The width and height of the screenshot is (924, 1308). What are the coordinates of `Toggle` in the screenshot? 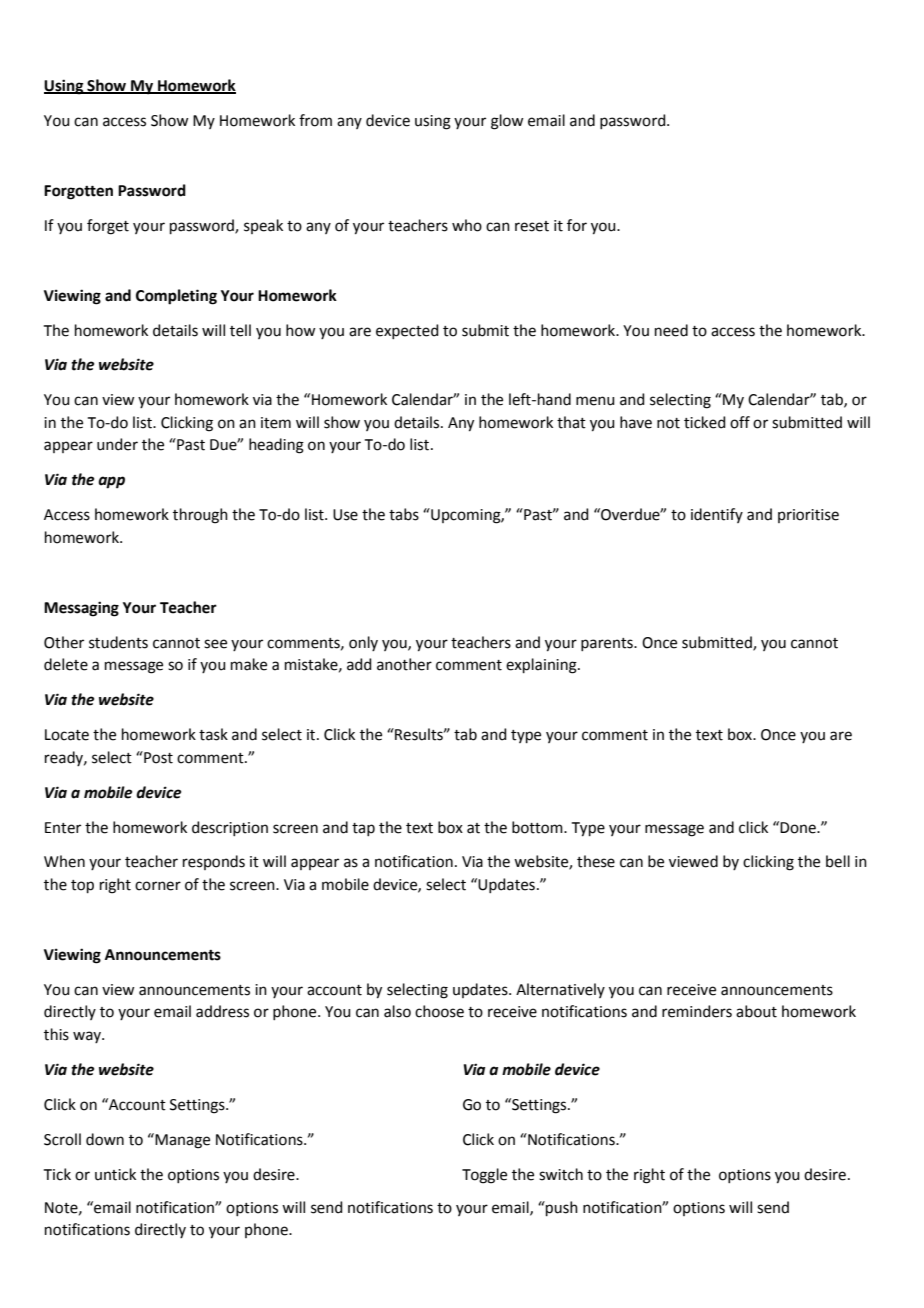 It's located at (484, 1176).
